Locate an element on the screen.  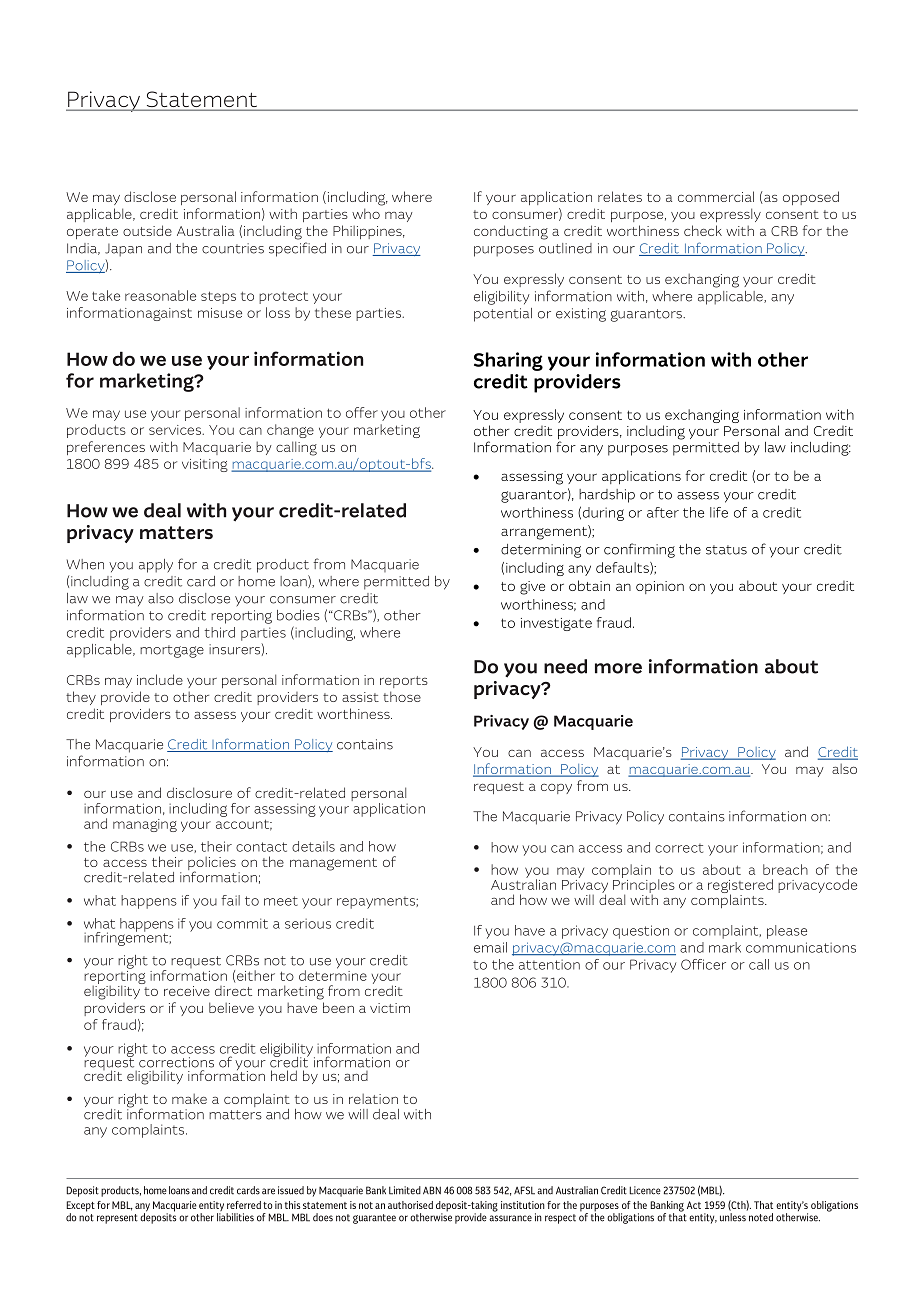
email is located at coordinates (490, 947).
